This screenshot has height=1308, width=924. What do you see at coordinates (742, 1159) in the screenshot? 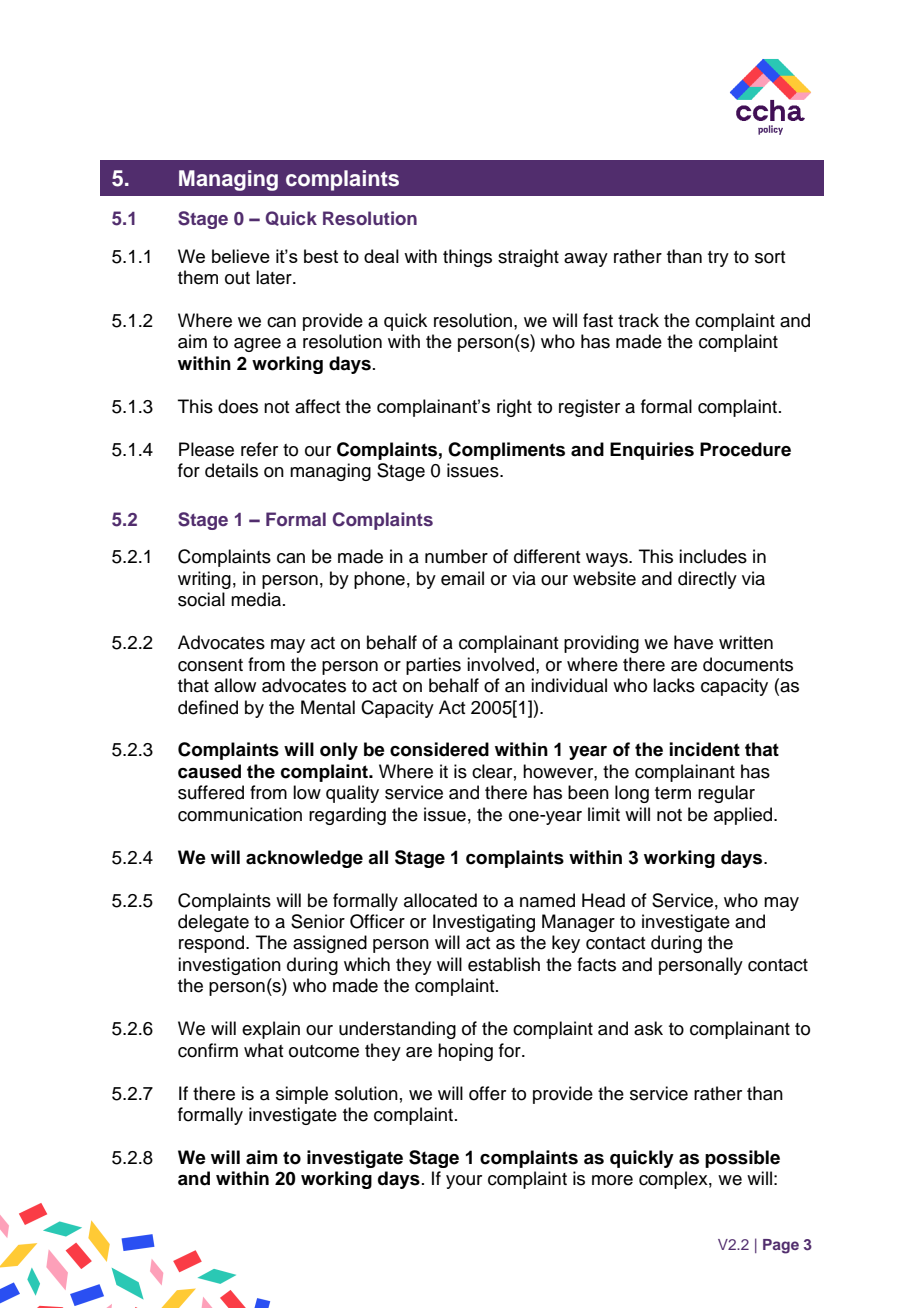
I see `possible` at bounding box center [742, 1159].
